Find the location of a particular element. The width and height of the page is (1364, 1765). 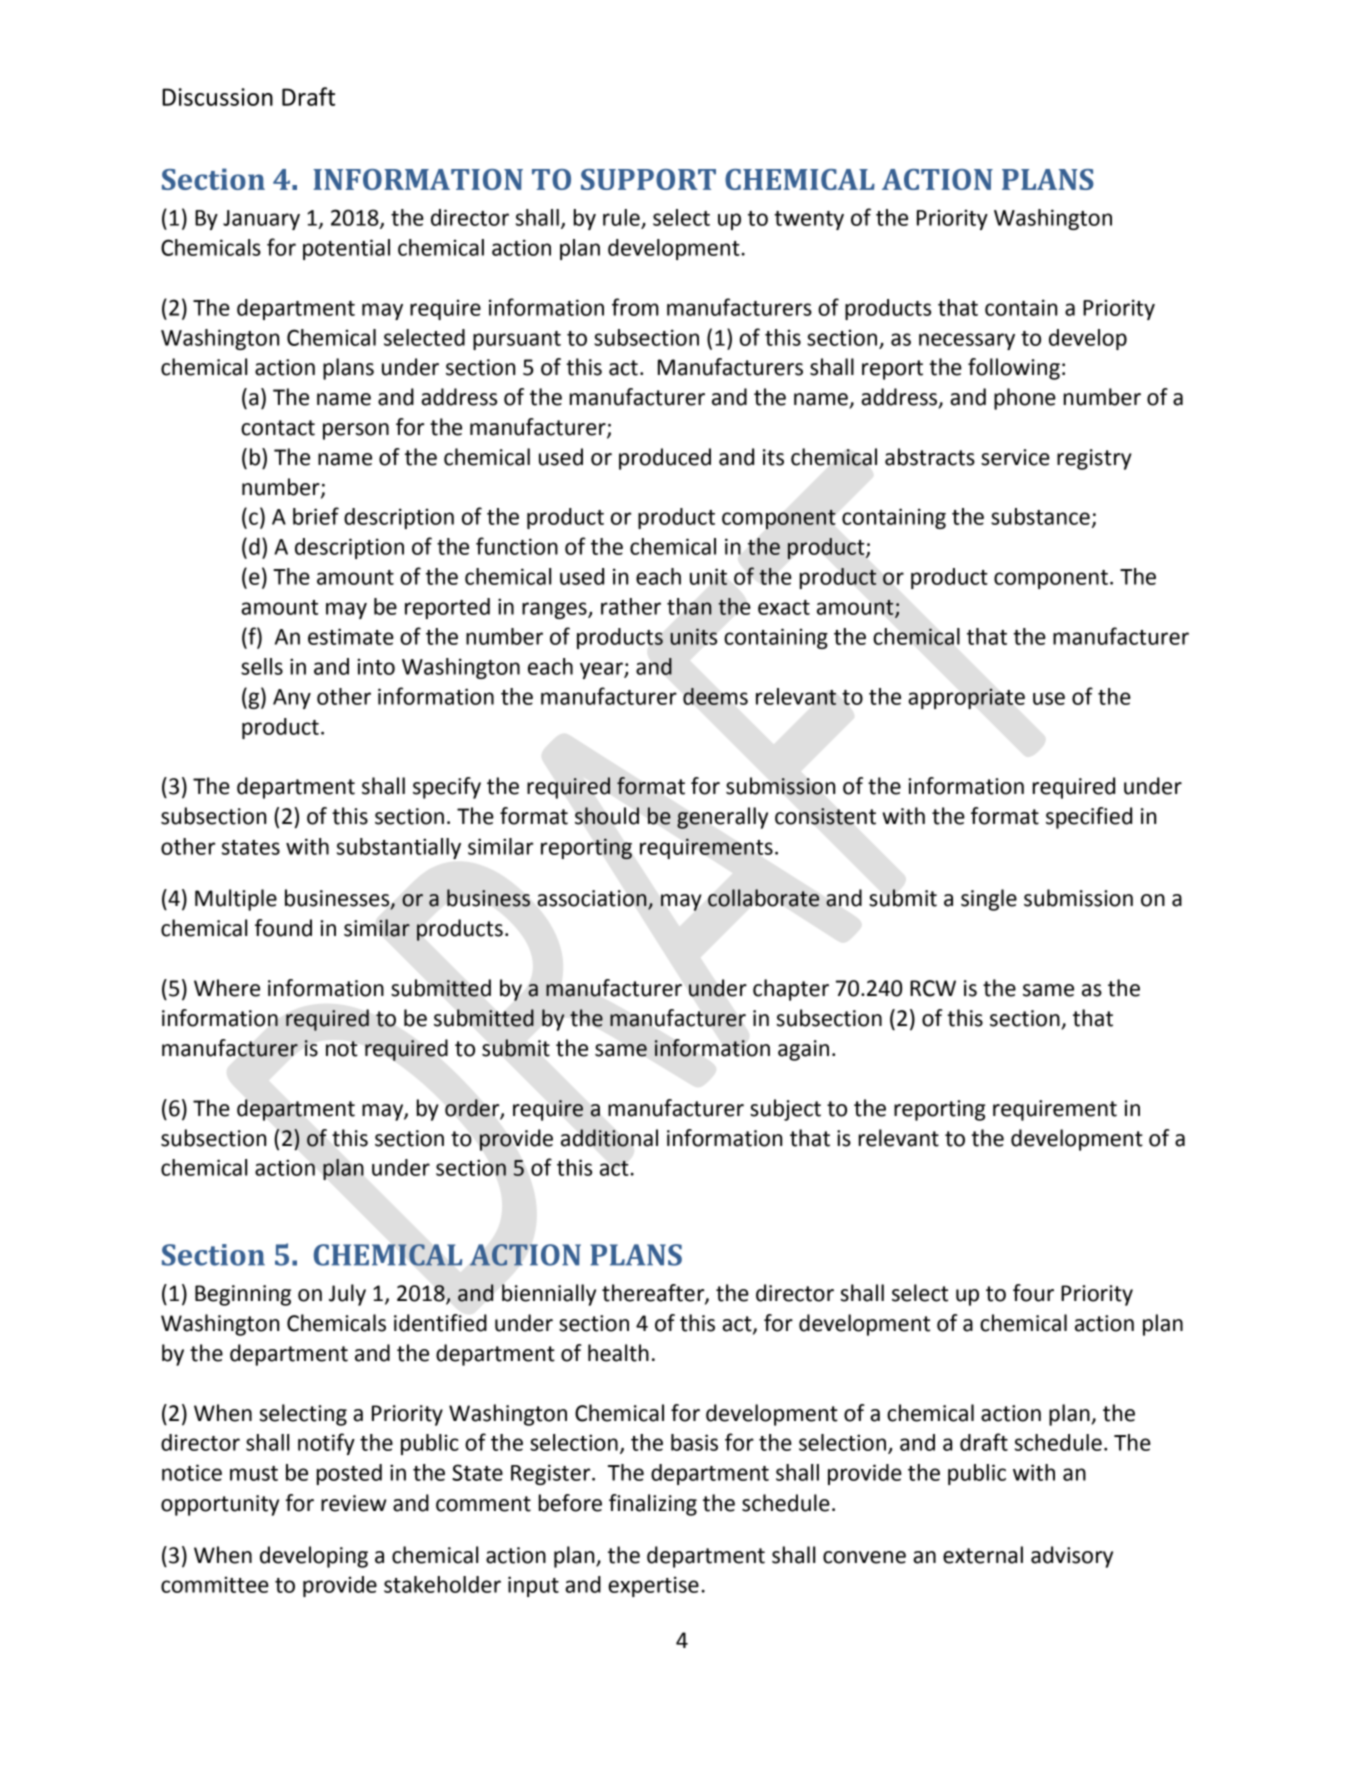

should is located at coordinates (607, 816).
